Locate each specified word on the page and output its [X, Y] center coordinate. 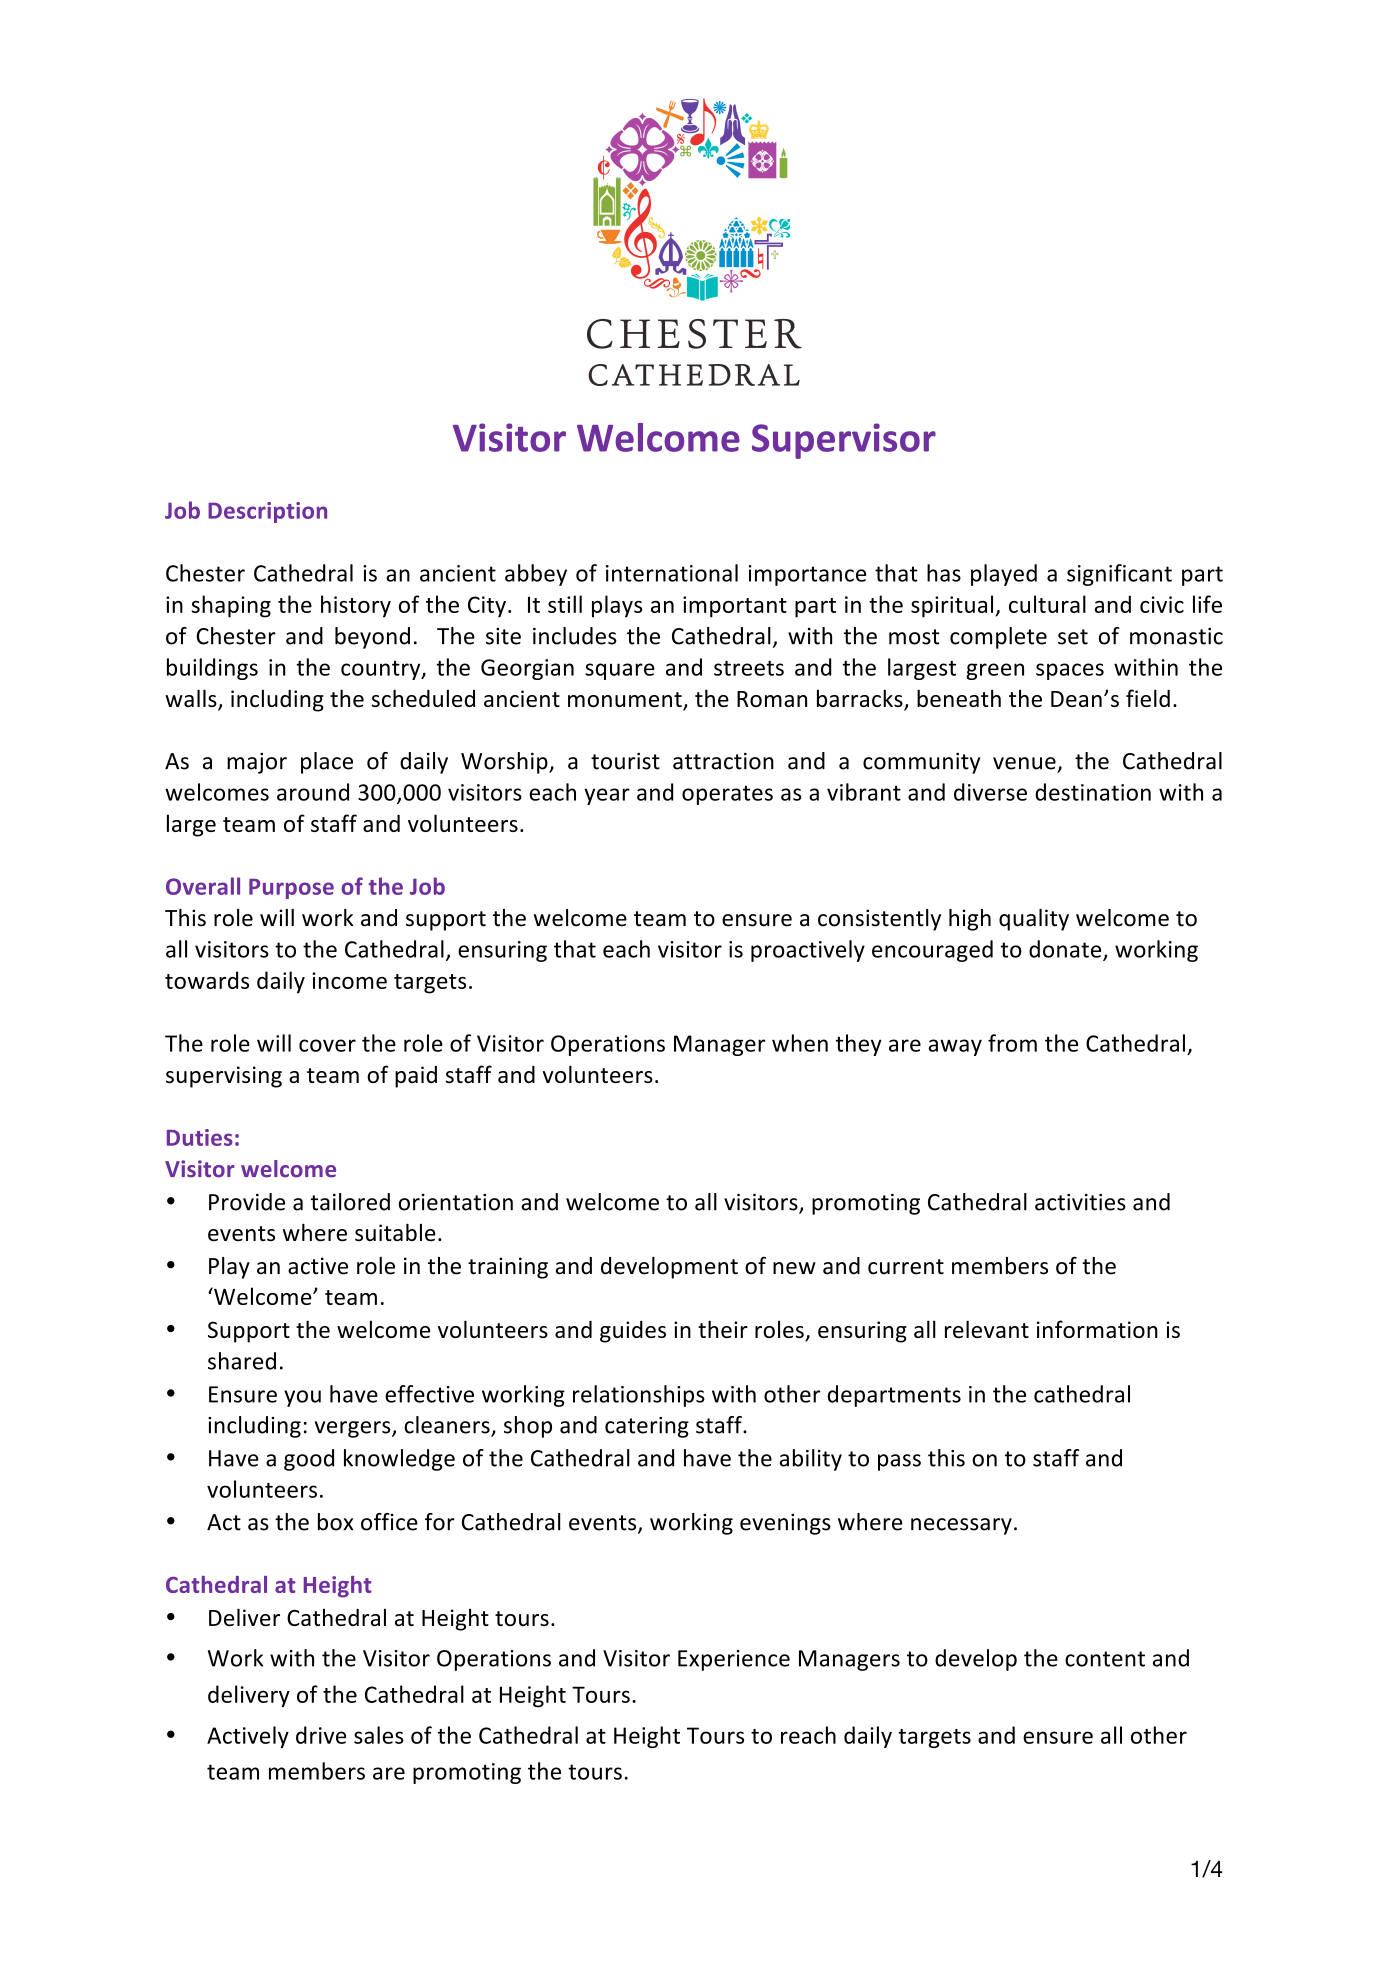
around [313, 792]
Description [267, 512]
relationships [639, 1396]
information [1097, 1329]
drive [321, 1735]
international [672, 573]
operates [727, 795]
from [1012, 1043]
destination [1093, 792]
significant [1119, 575]
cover [327, 1045]
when [800, 1043]
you [302, 1398]
